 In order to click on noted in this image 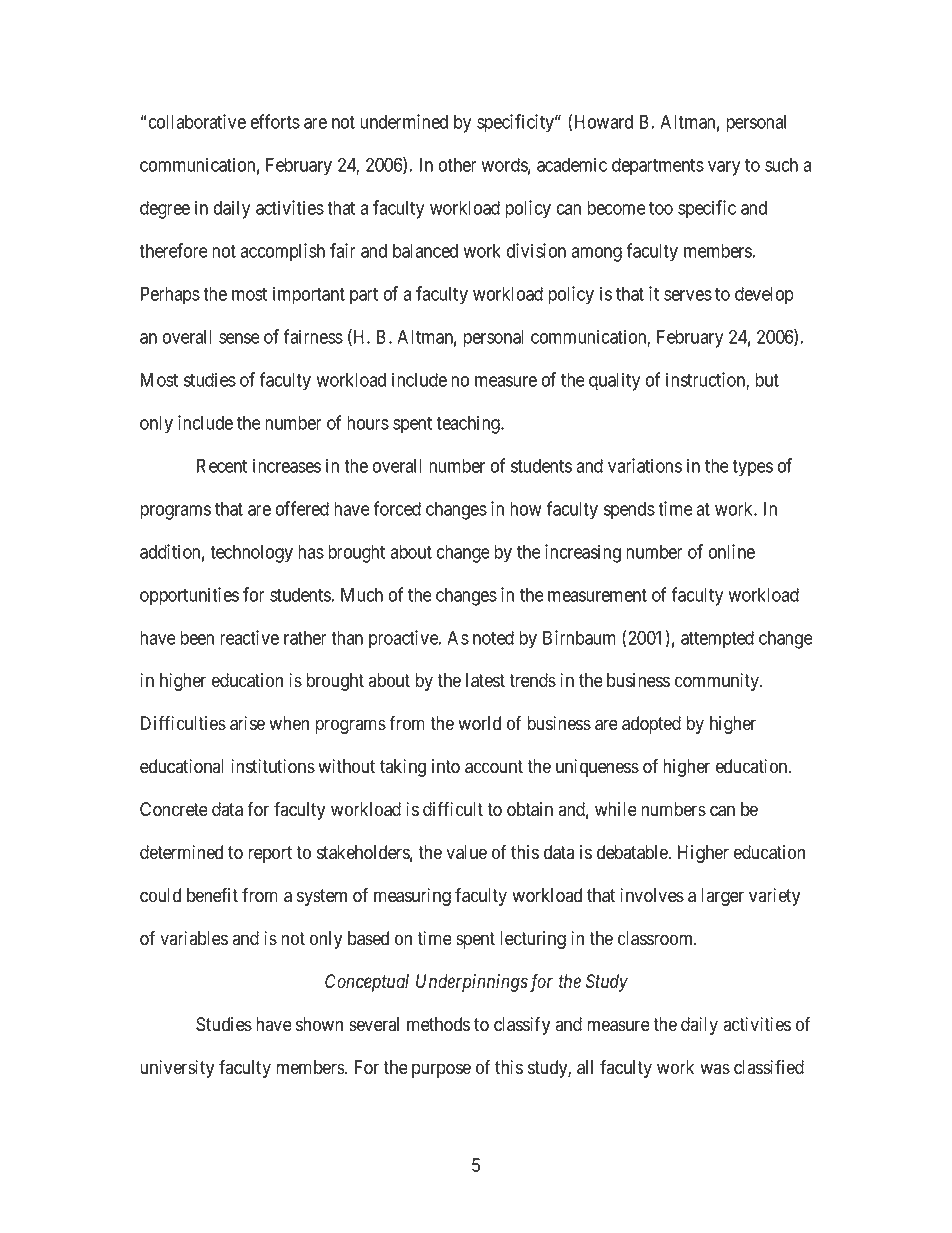, I will do `click(493, 638)`.
